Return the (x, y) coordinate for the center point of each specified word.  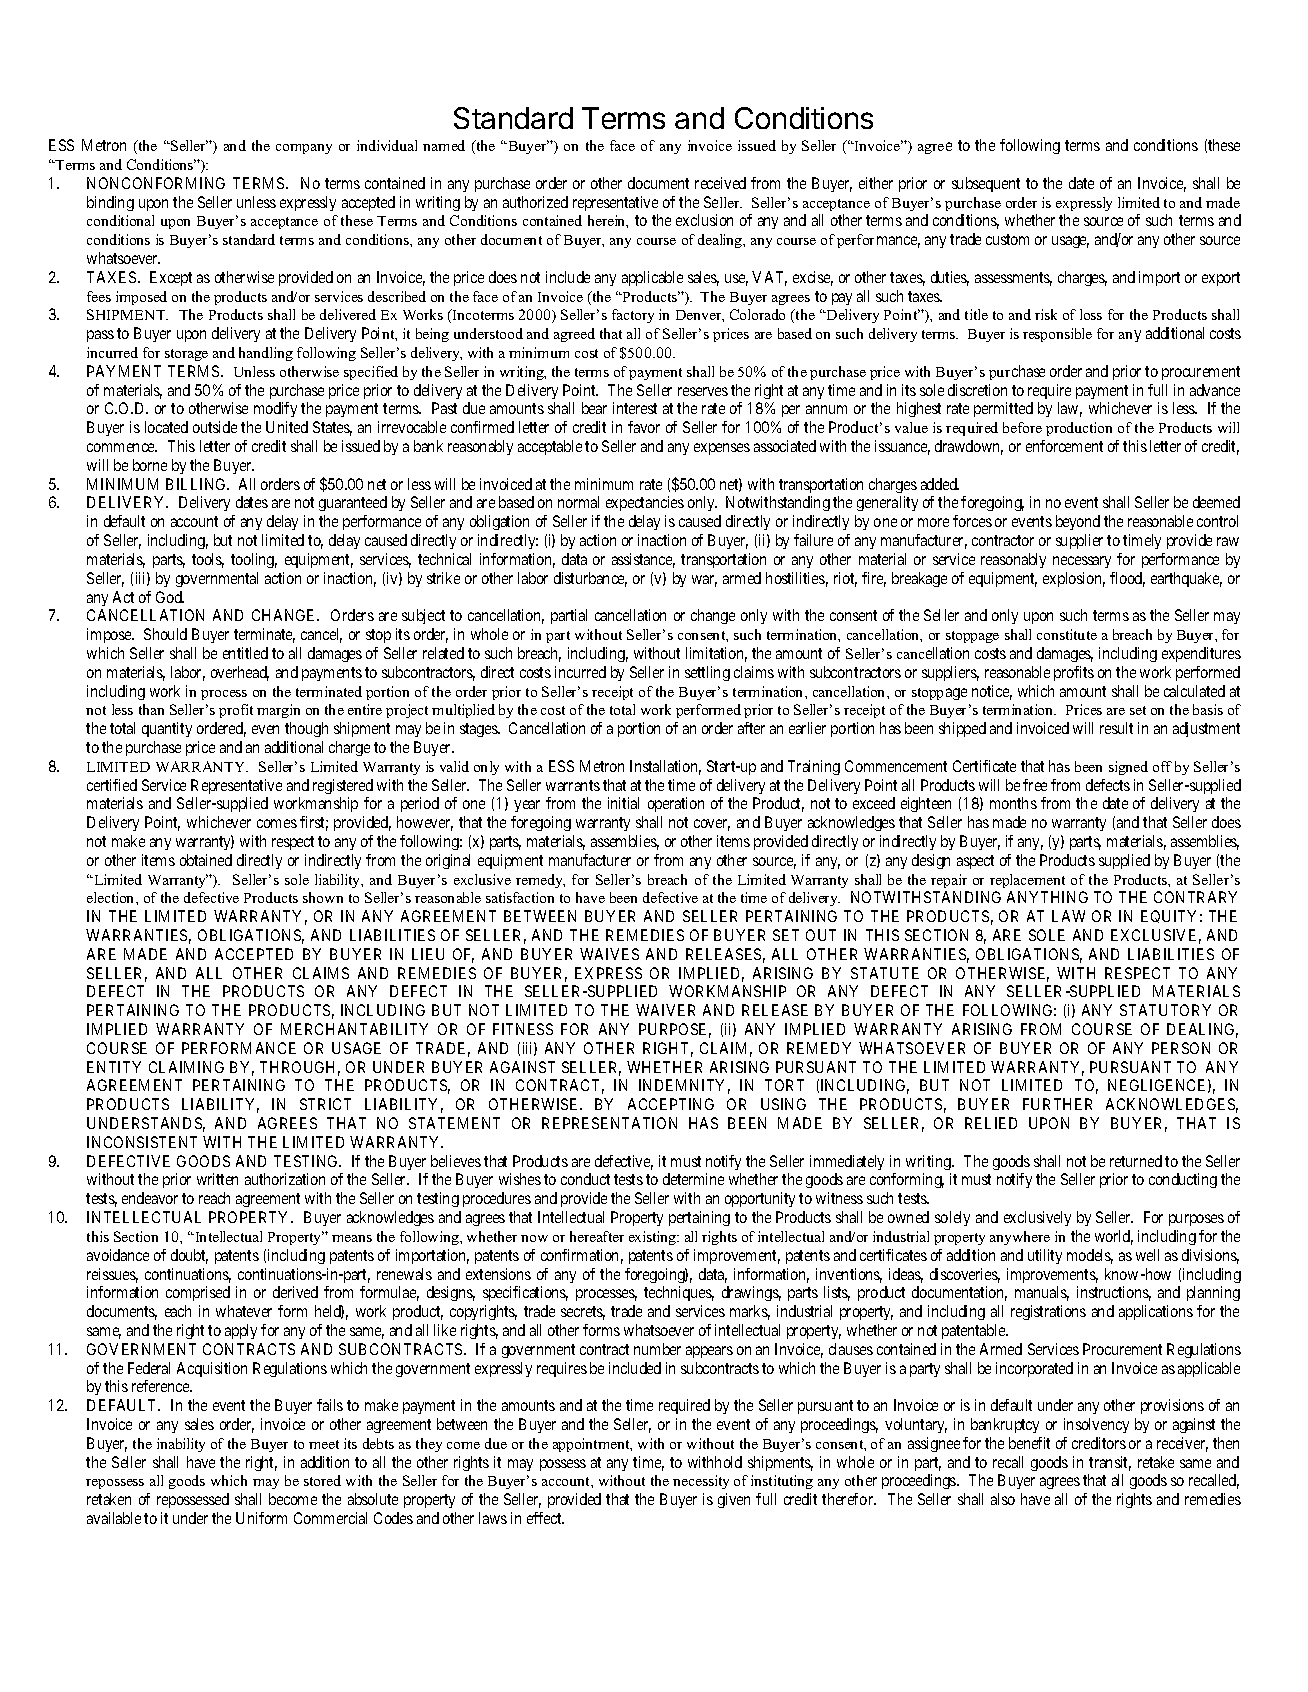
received (720, 183)
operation (676, 804)
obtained (206, 860)
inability (181, 1445)
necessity (701, 1482)
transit (1110, 1463)
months (1013, 803)
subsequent (986, 184)
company (304, 149)
